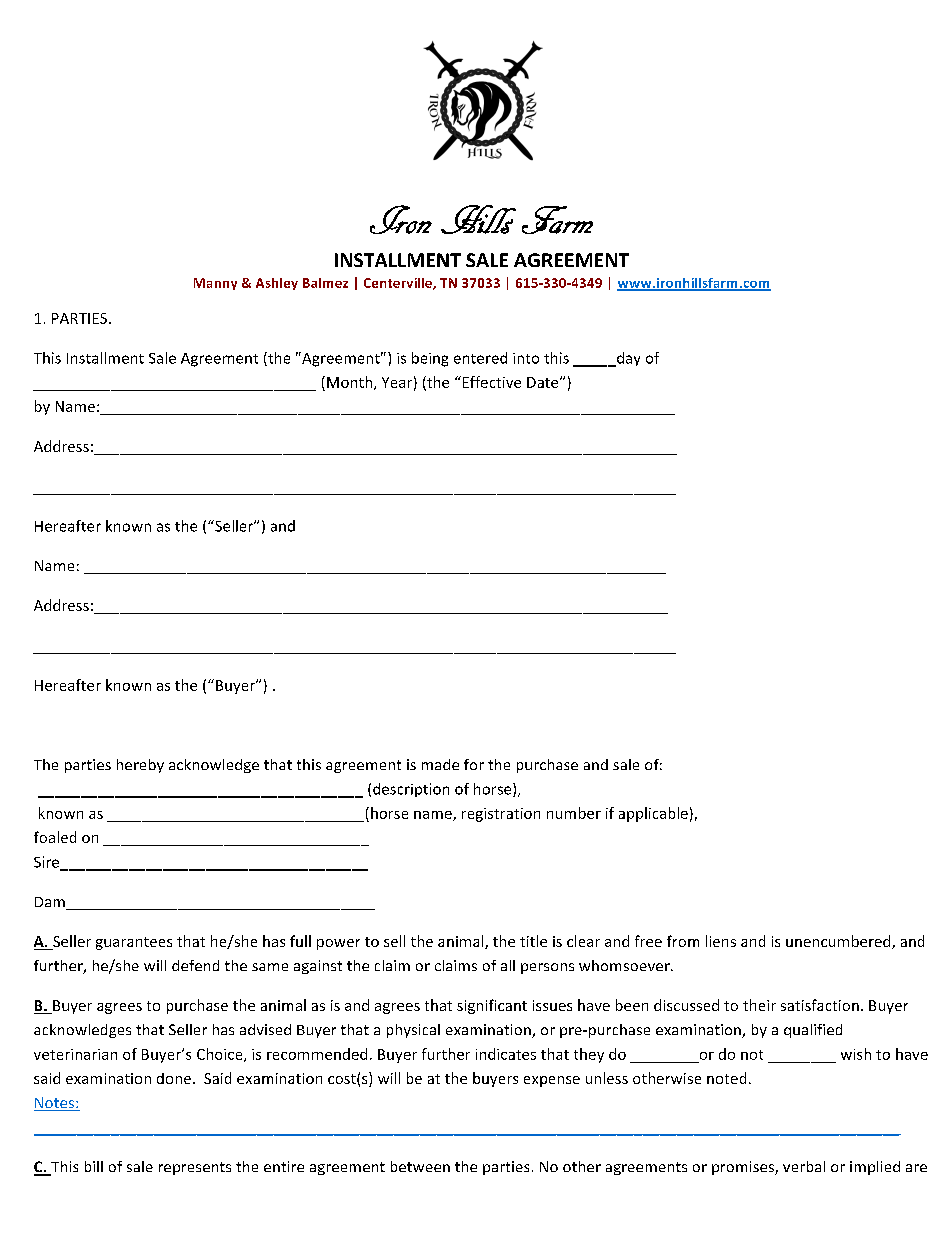  What do you see at coordinates (215, 284) in the screenshot?
I see `Manny` at bounding box center [215, 284].
